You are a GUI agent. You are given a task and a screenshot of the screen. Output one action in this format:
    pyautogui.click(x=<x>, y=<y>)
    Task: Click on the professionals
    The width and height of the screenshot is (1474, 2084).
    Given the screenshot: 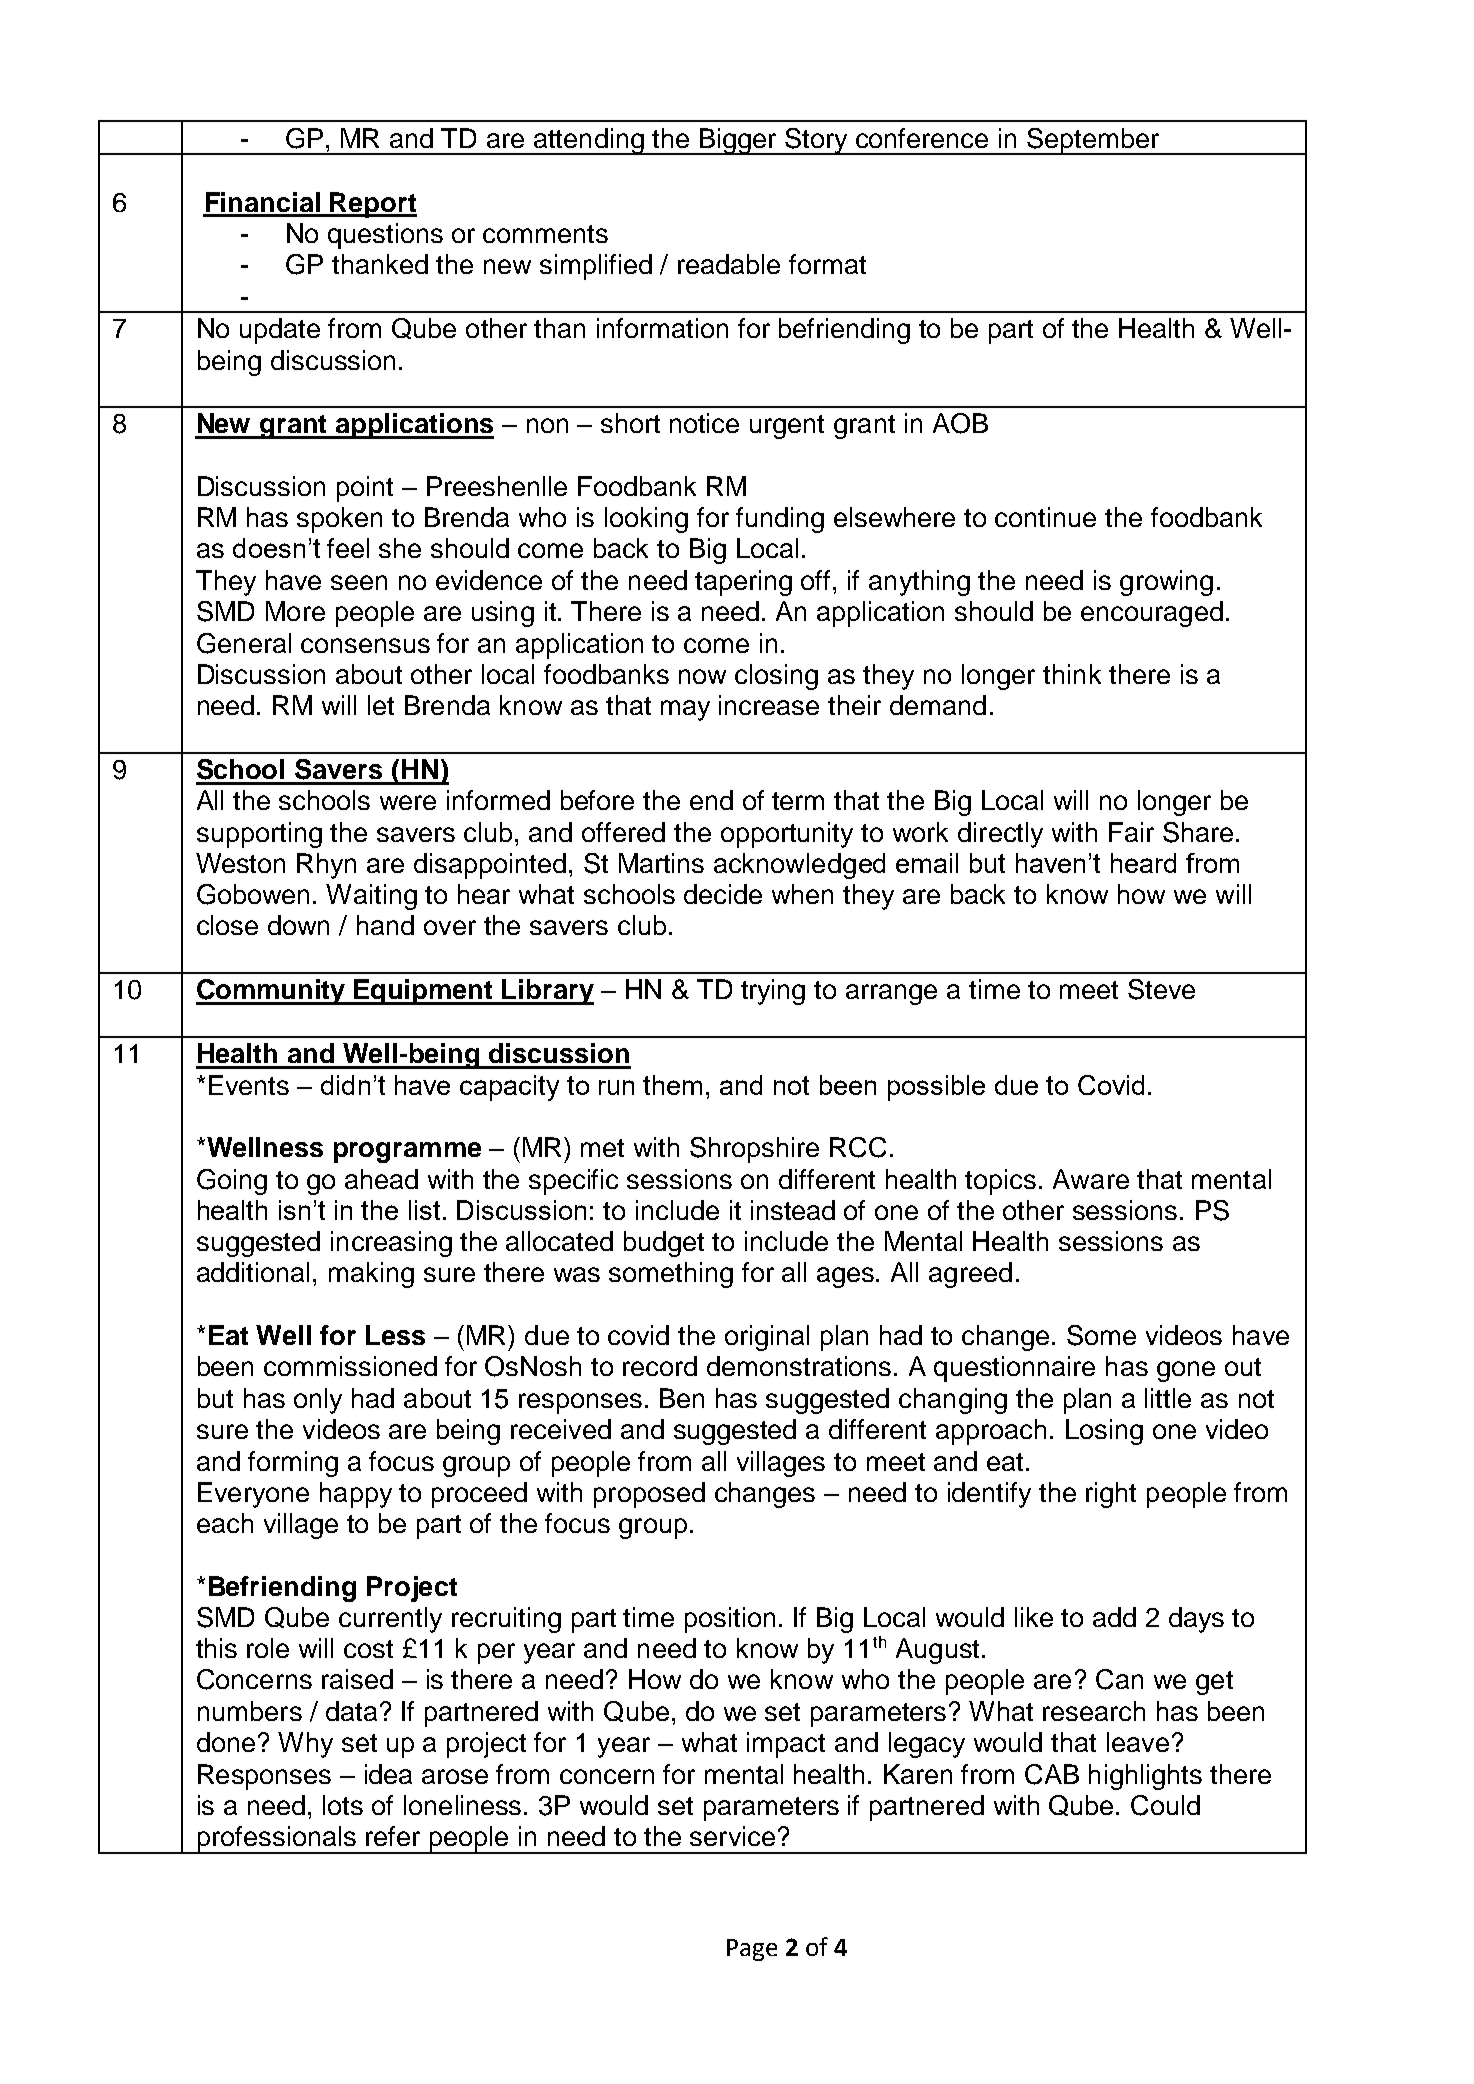 What is the action you would take?
    pyautogui.click(x=276, y=1840)
